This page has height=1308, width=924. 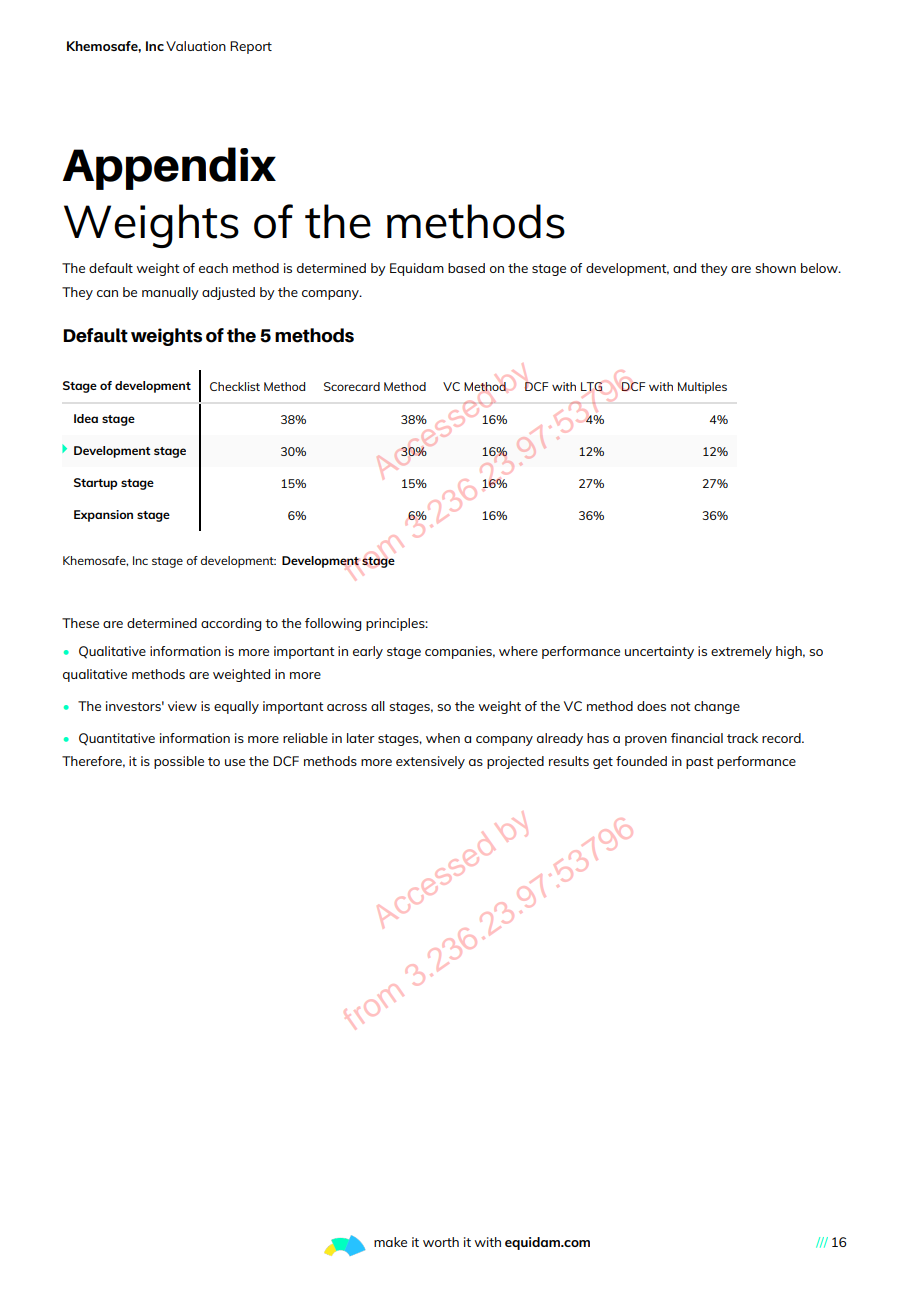 What do you see at coordinates (390, 1242) in the page?
I see `make` at bounding box center [390, 1242].
